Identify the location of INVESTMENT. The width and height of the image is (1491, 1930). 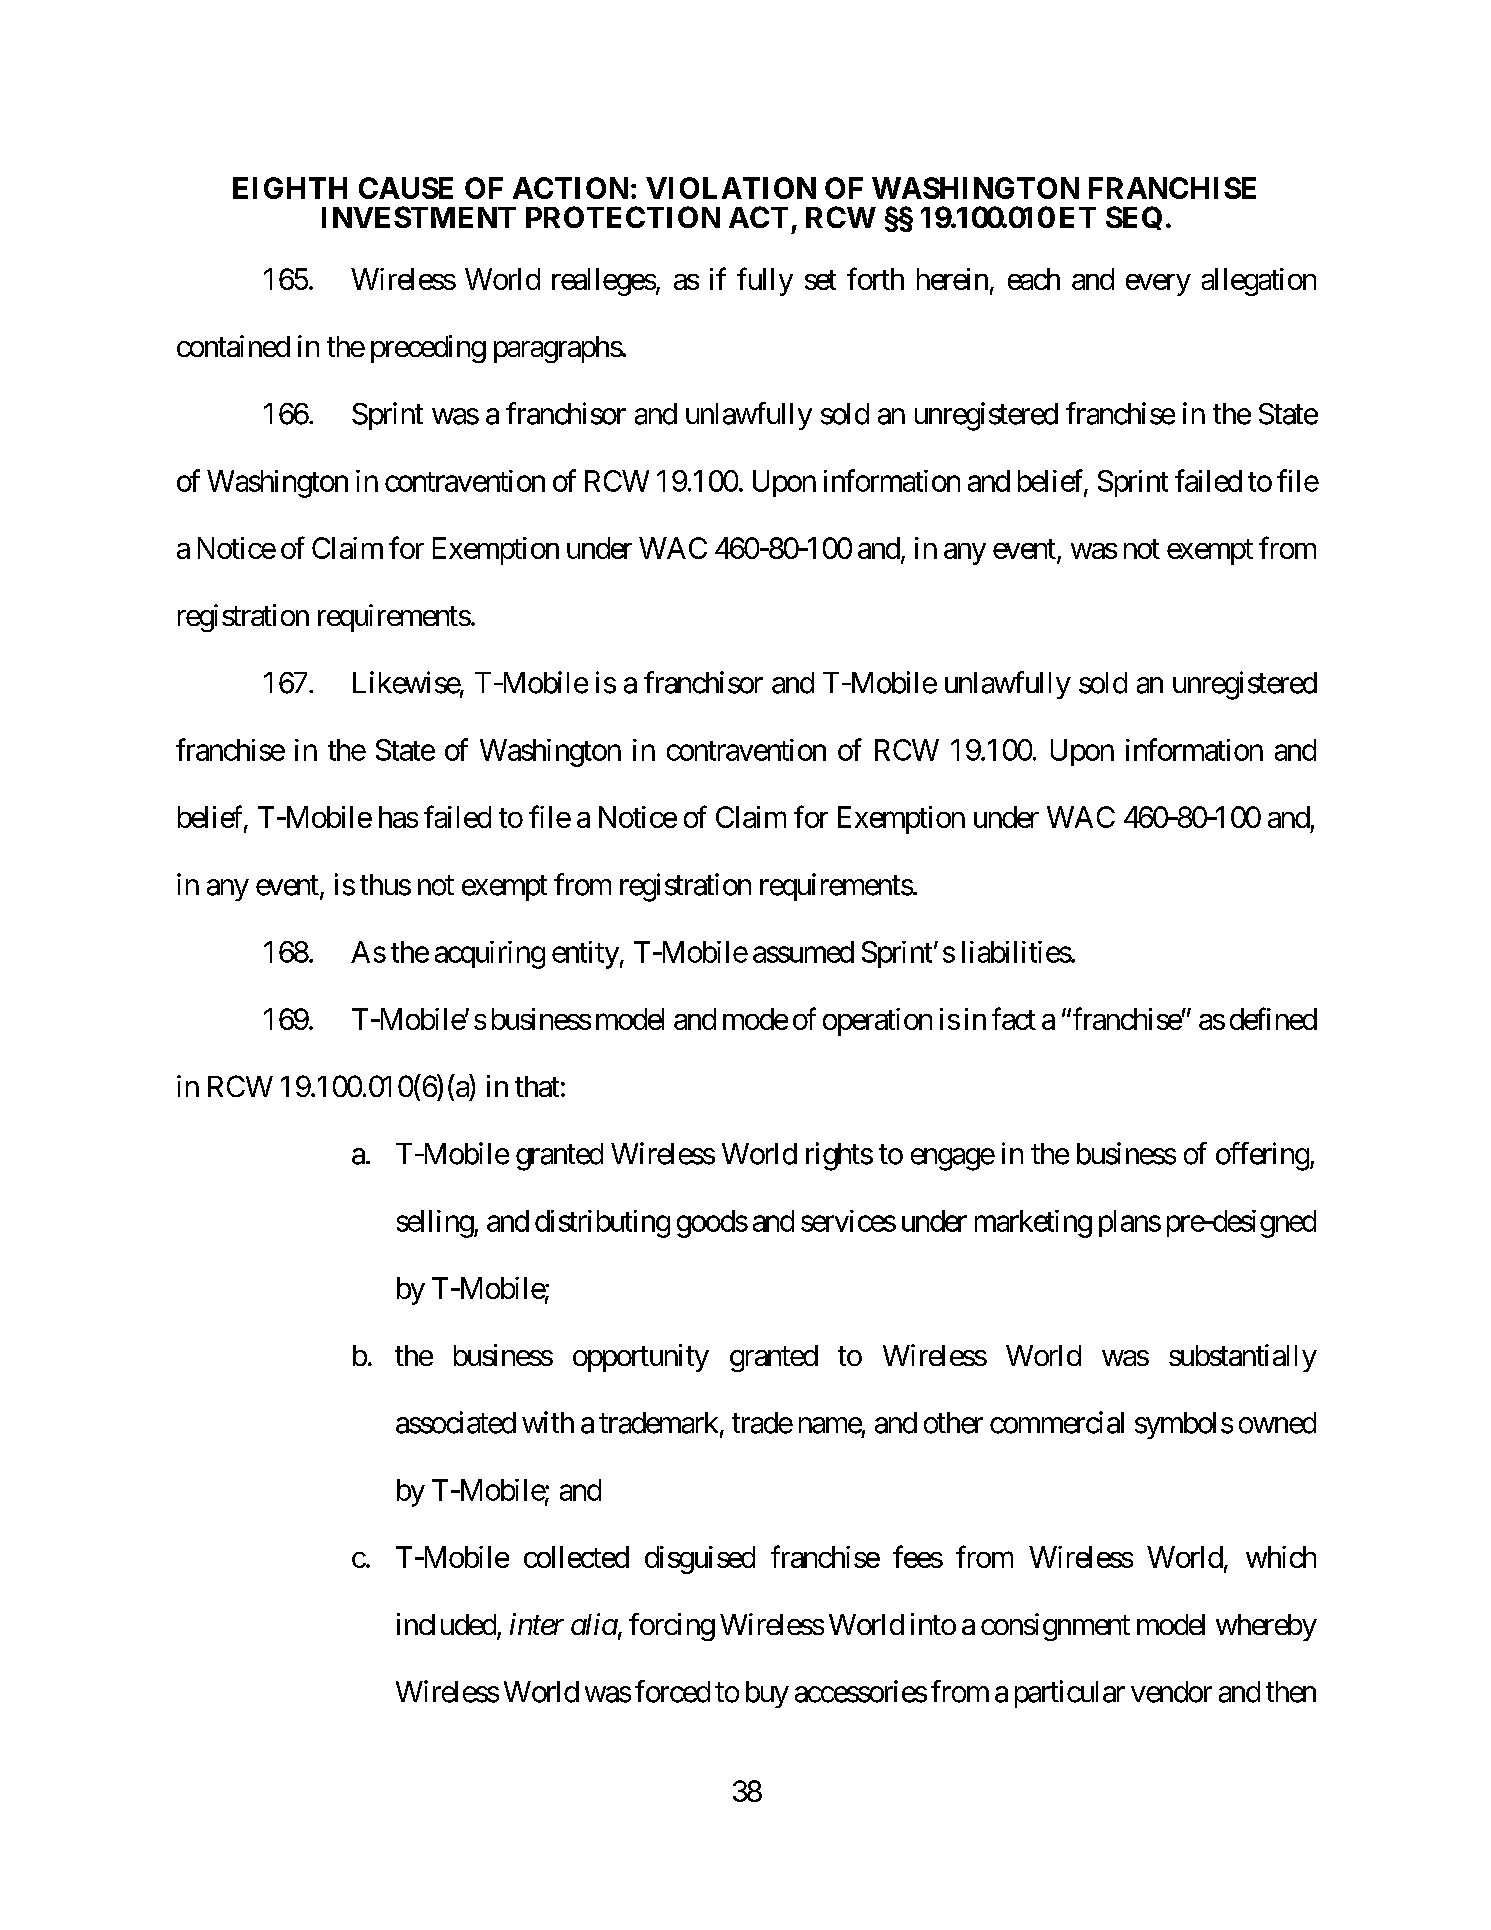
(419, 217).
